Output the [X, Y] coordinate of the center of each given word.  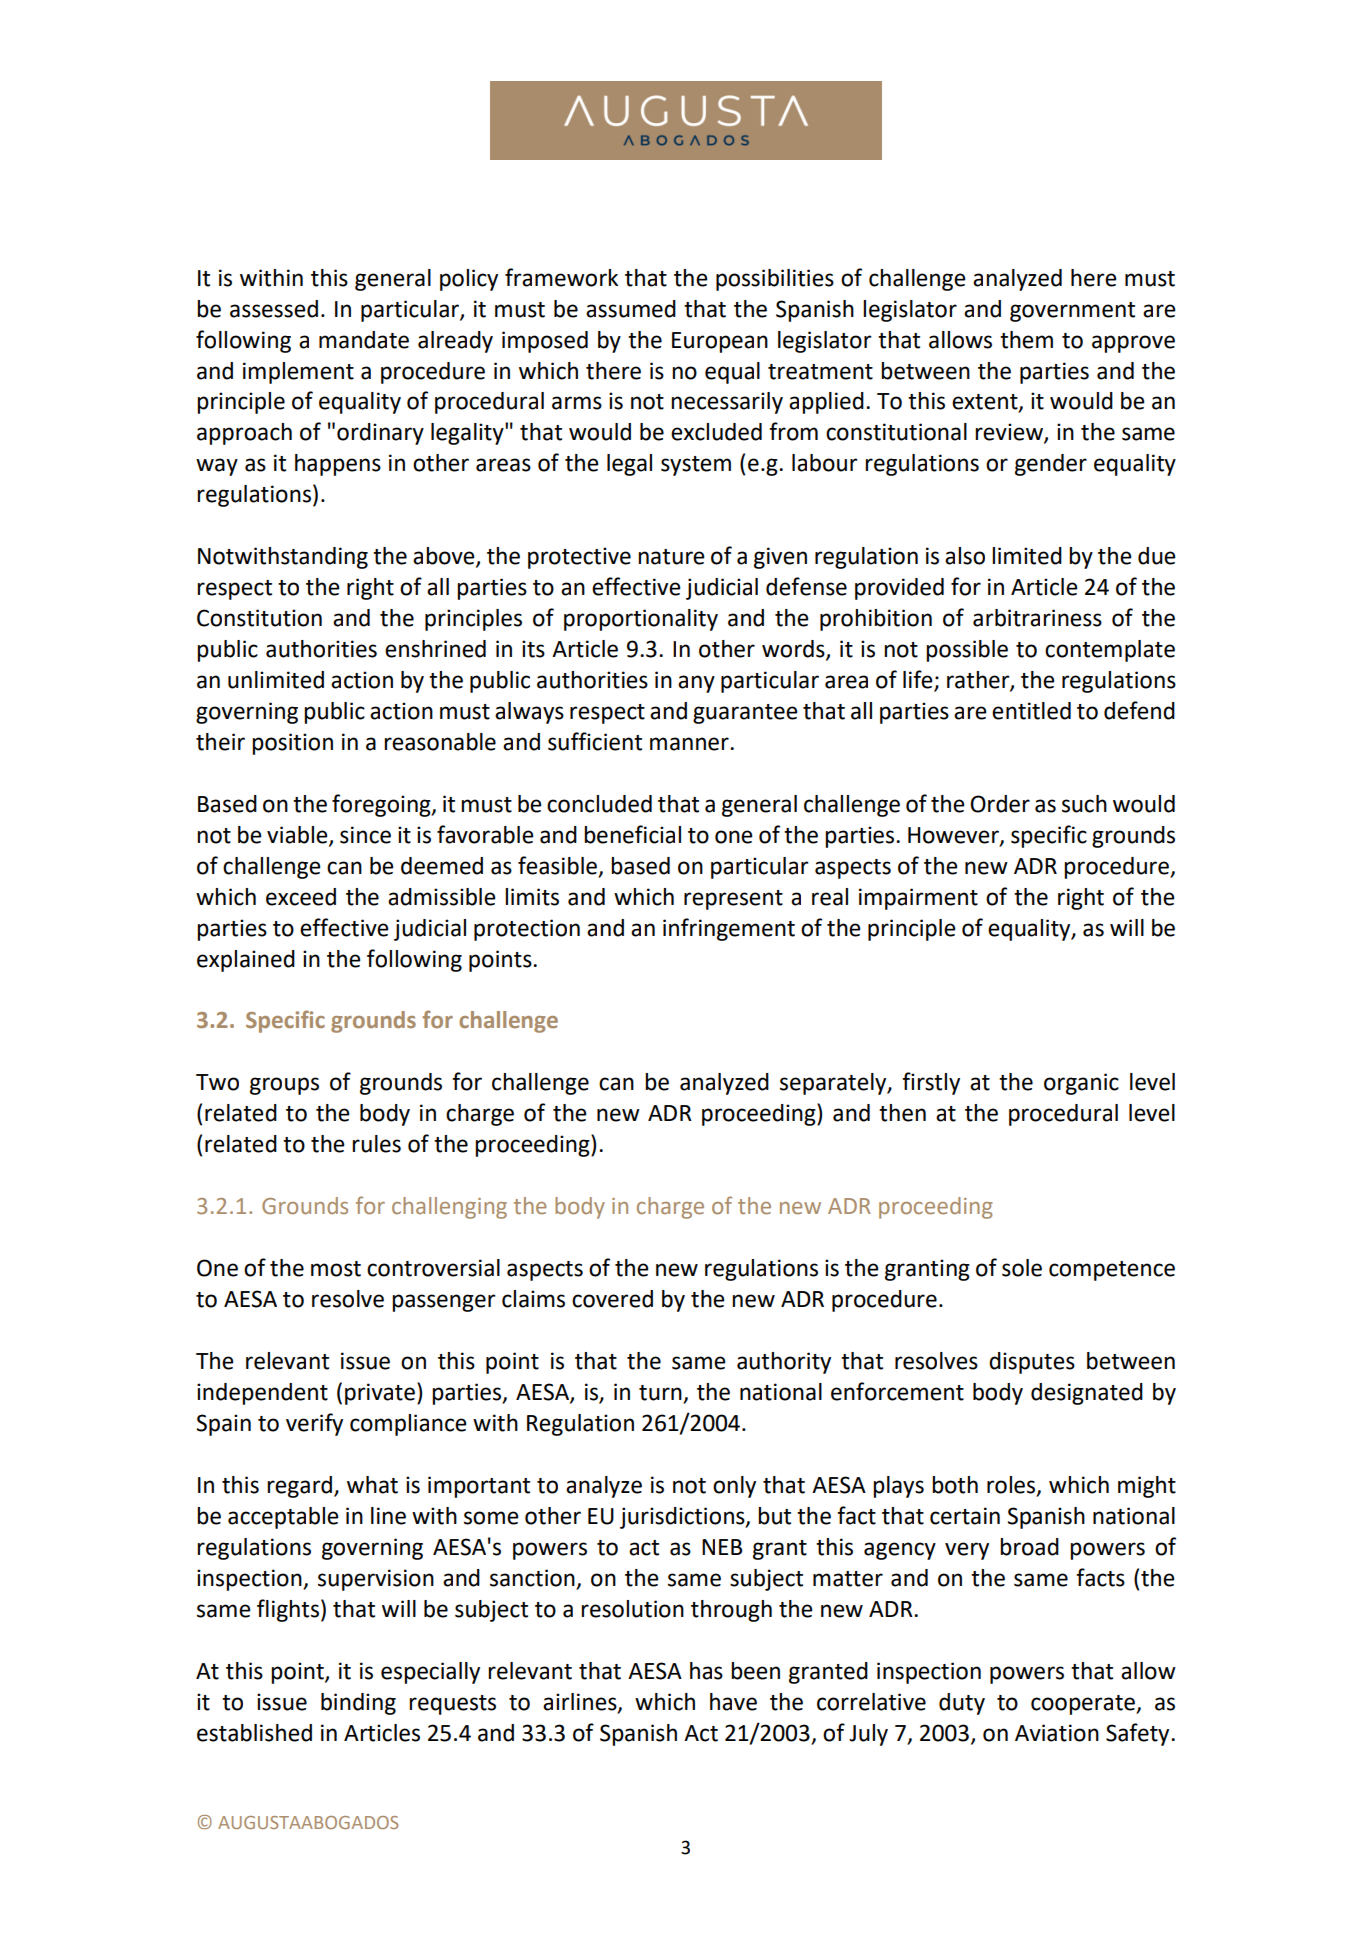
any [696, 684]
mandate [364, 340]
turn [661, 1394]
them [1026, 340]
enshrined [435, 649]
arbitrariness [1037, 618]
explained [246, 961]
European [720, 342]
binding [358, 1704]
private [380, 1394]
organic [1081, 1084]
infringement [729, 929]
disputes [1032, 1363]
